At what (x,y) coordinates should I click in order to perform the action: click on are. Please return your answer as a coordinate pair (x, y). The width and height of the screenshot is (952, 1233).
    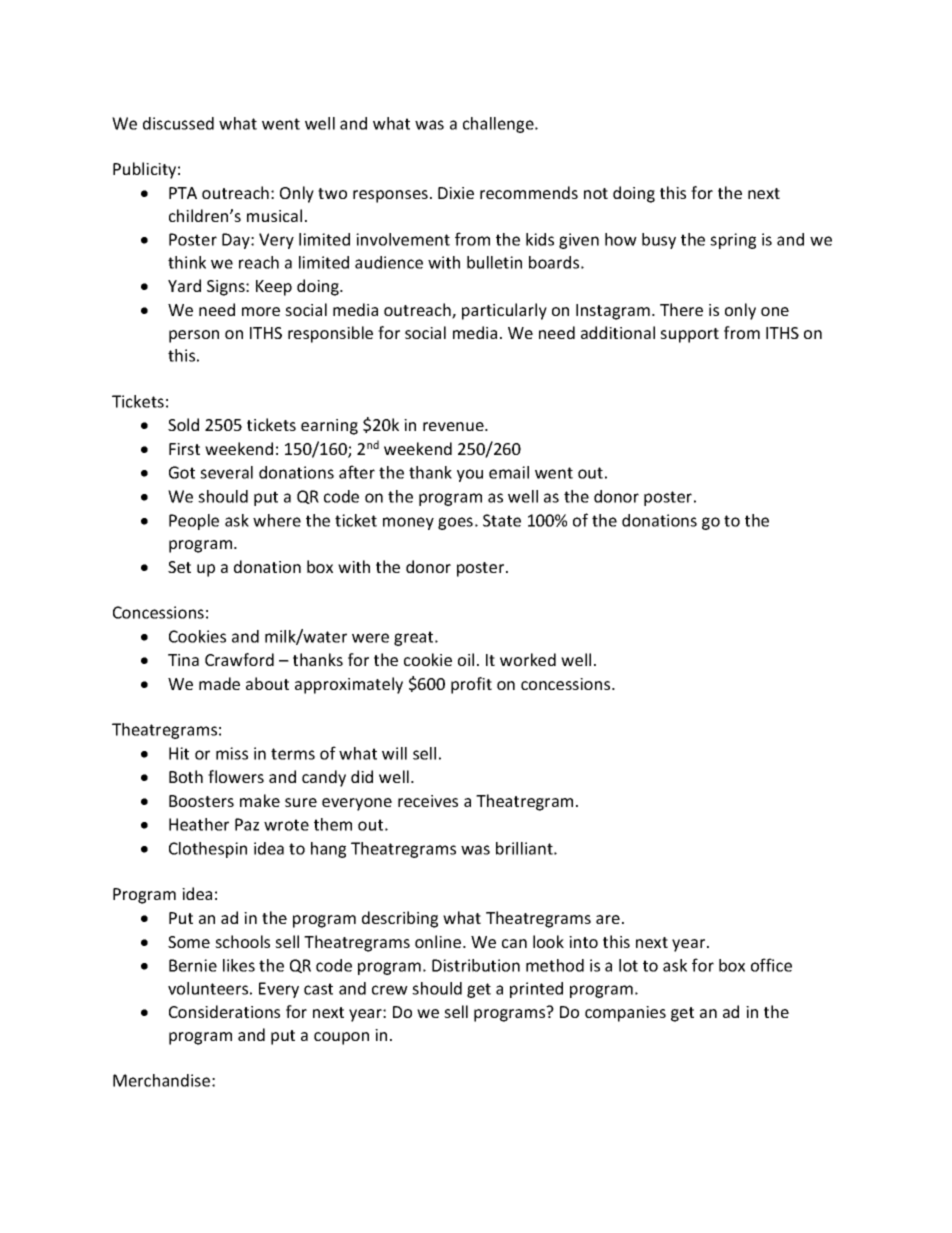
    Looking at the image, I should click on (608, 919).
